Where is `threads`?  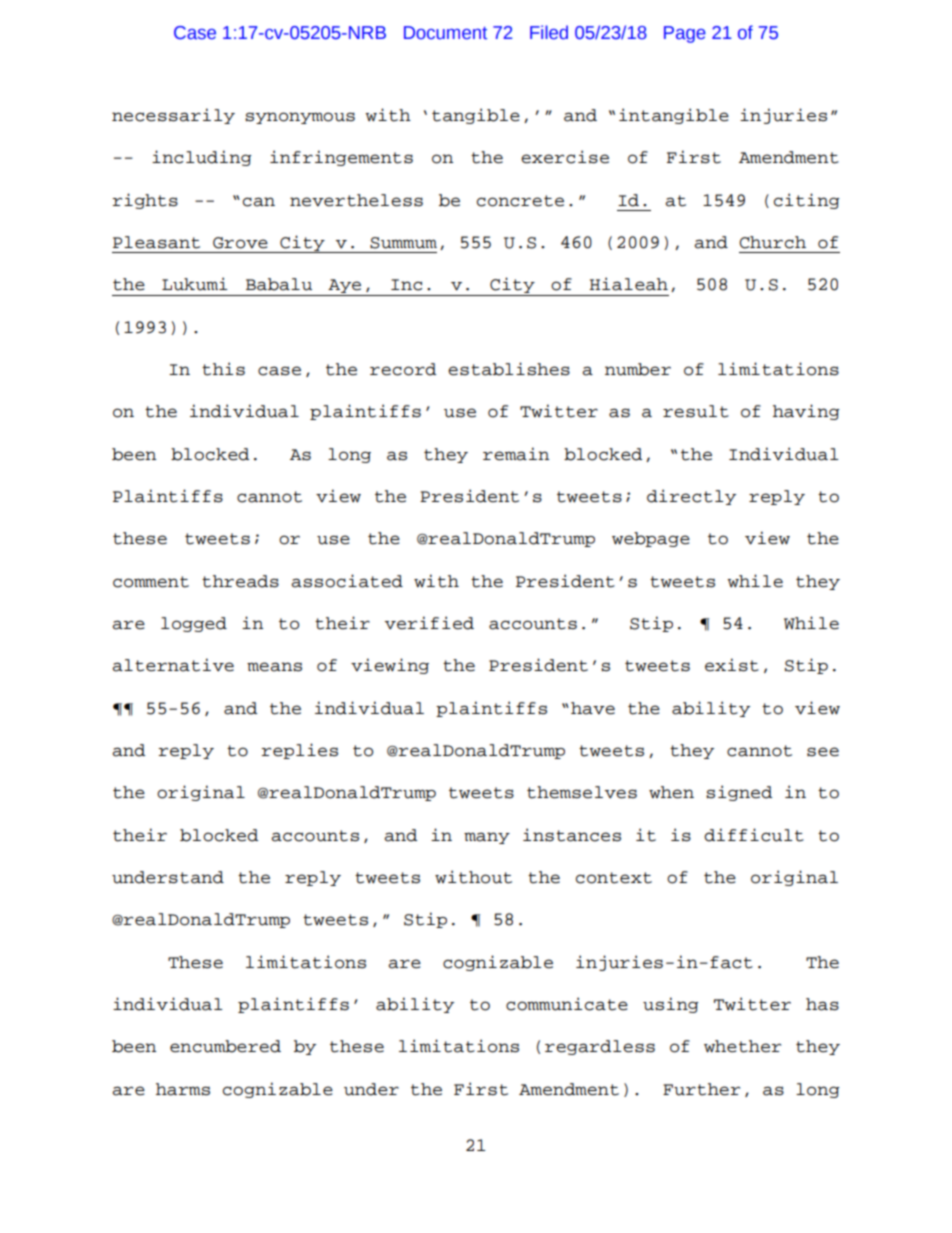 threads is located at coordinates (240, 581).
